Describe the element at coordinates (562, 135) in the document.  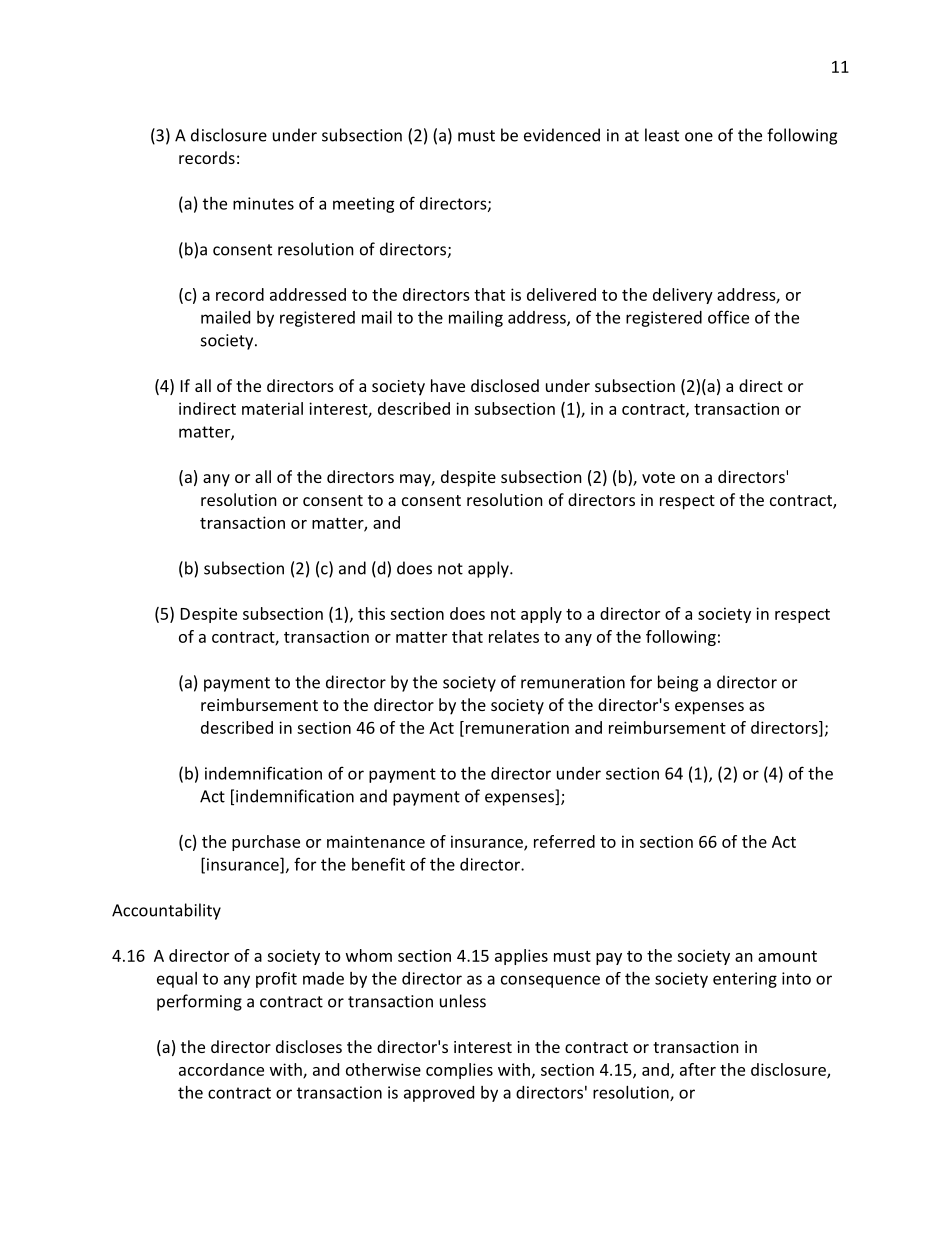
I see `evidenced` at that location.
